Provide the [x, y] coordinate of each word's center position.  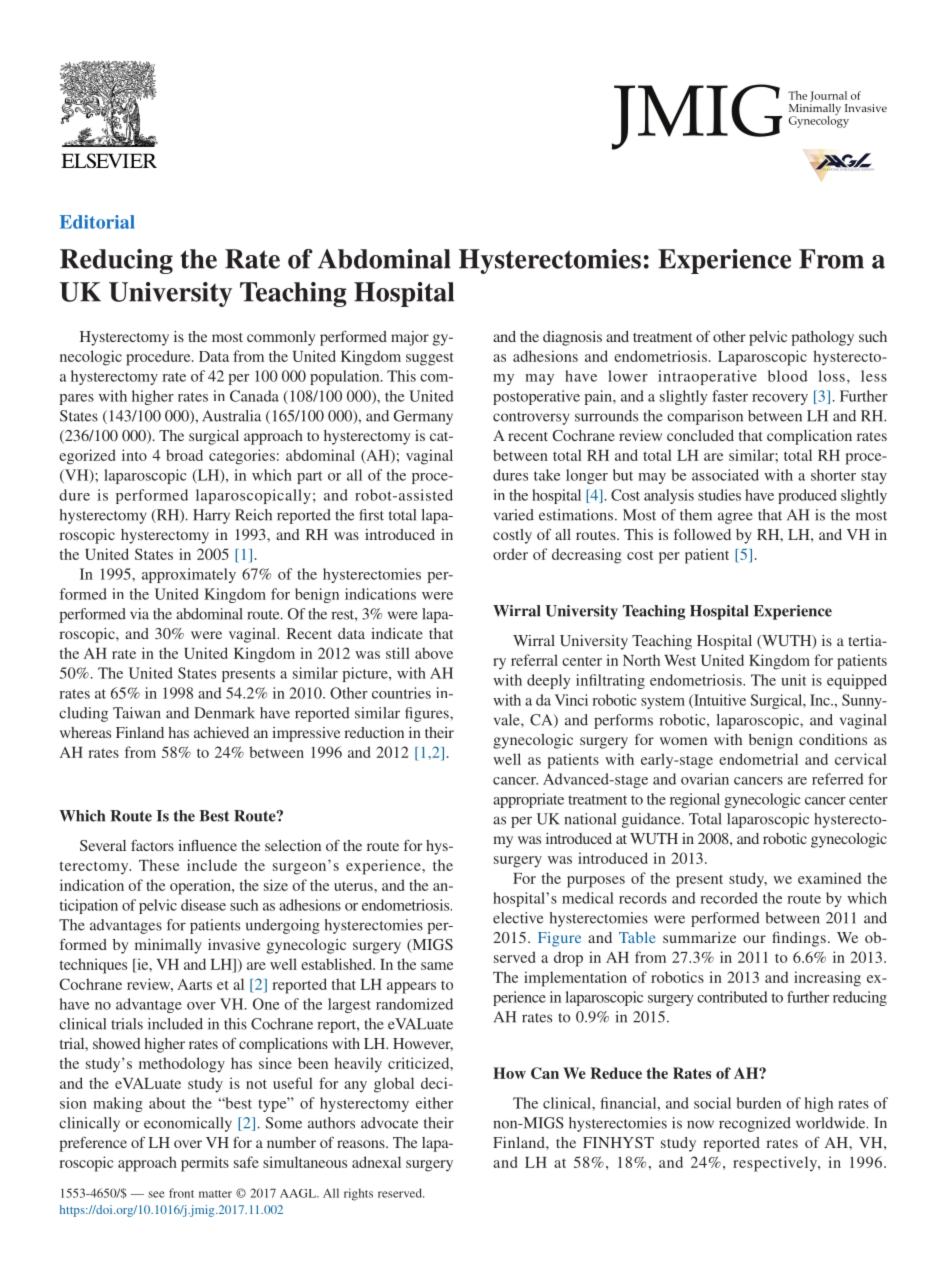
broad [184, 455]
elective [518, 918]
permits [205, 1164]
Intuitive [719, 701]
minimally [168, 946]
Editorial [97, 222]
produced [807, 496]
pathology [822, 338]
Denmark [224, 713]
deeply [549, 681]
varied [514, 515]
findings [799, 939]
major [410, 338]
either [434, 1103]
